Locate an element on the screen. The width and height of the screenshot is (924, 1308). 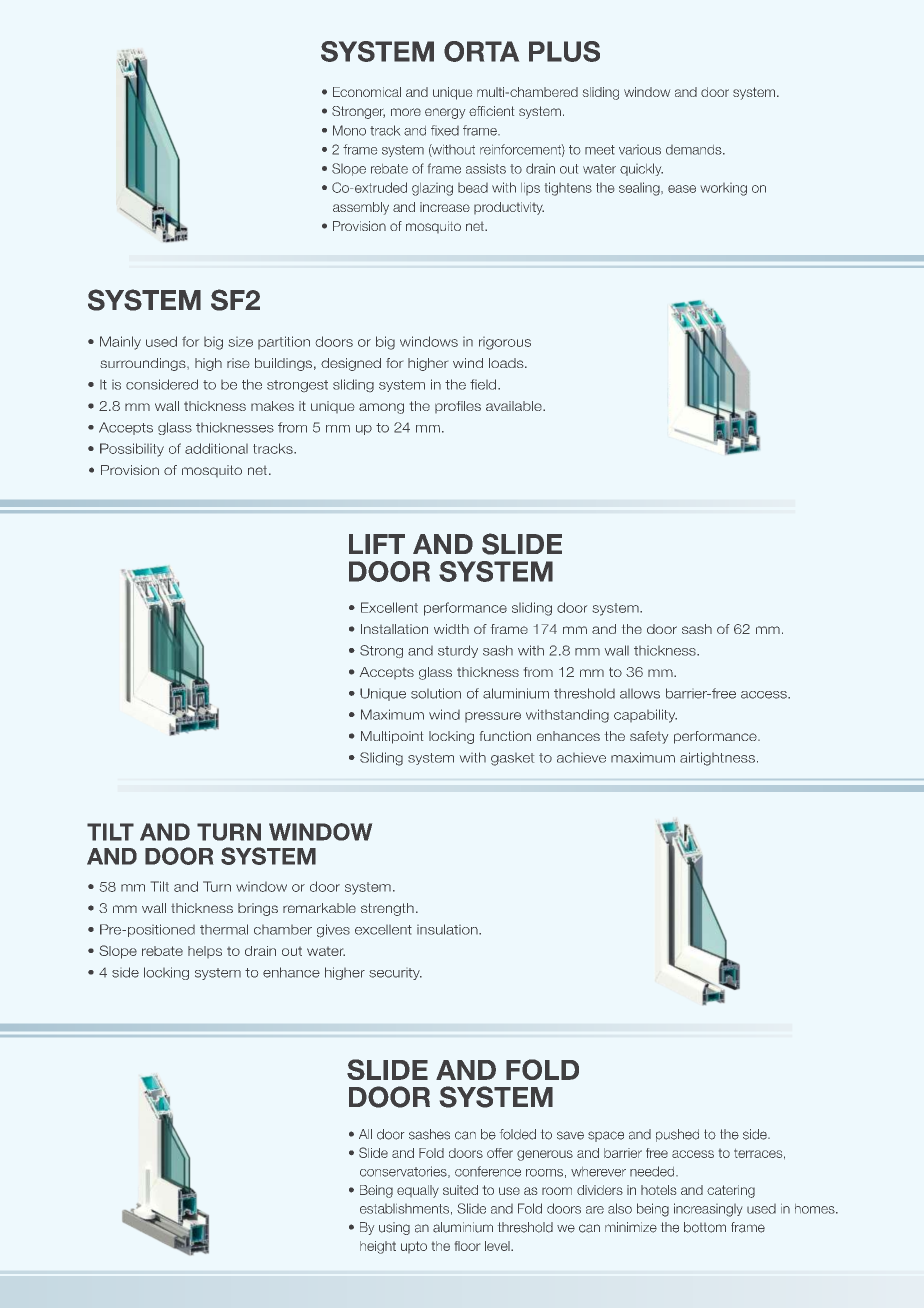
height is located at coordinates (378, 1247).
